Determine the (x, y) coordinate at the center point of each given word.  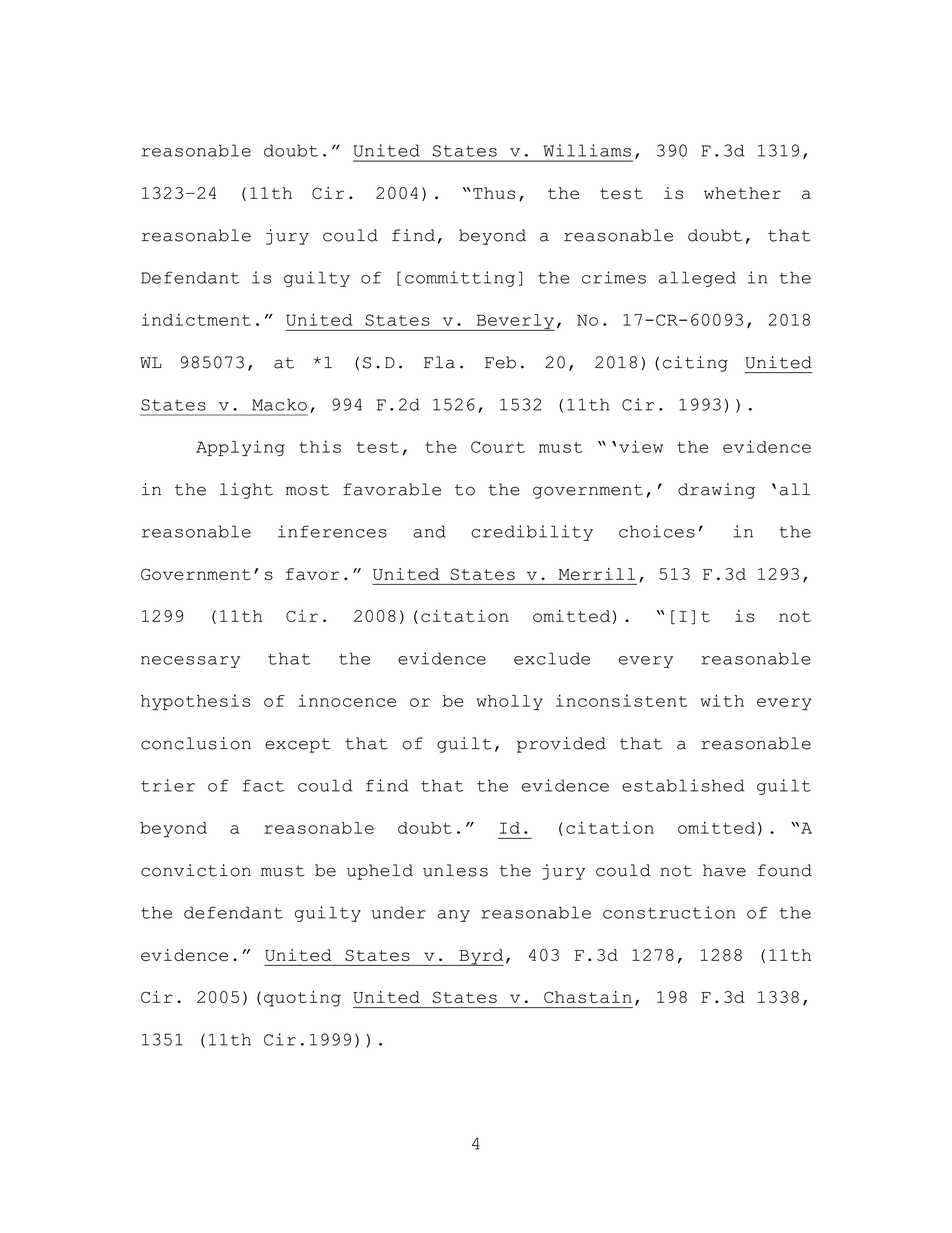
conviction (196, 870)
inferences (332, 531)
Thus (494, 193)
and (429, 531)
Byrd (480, 957)
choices (657, 531)
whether (742, 193)
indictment (196, 319)
